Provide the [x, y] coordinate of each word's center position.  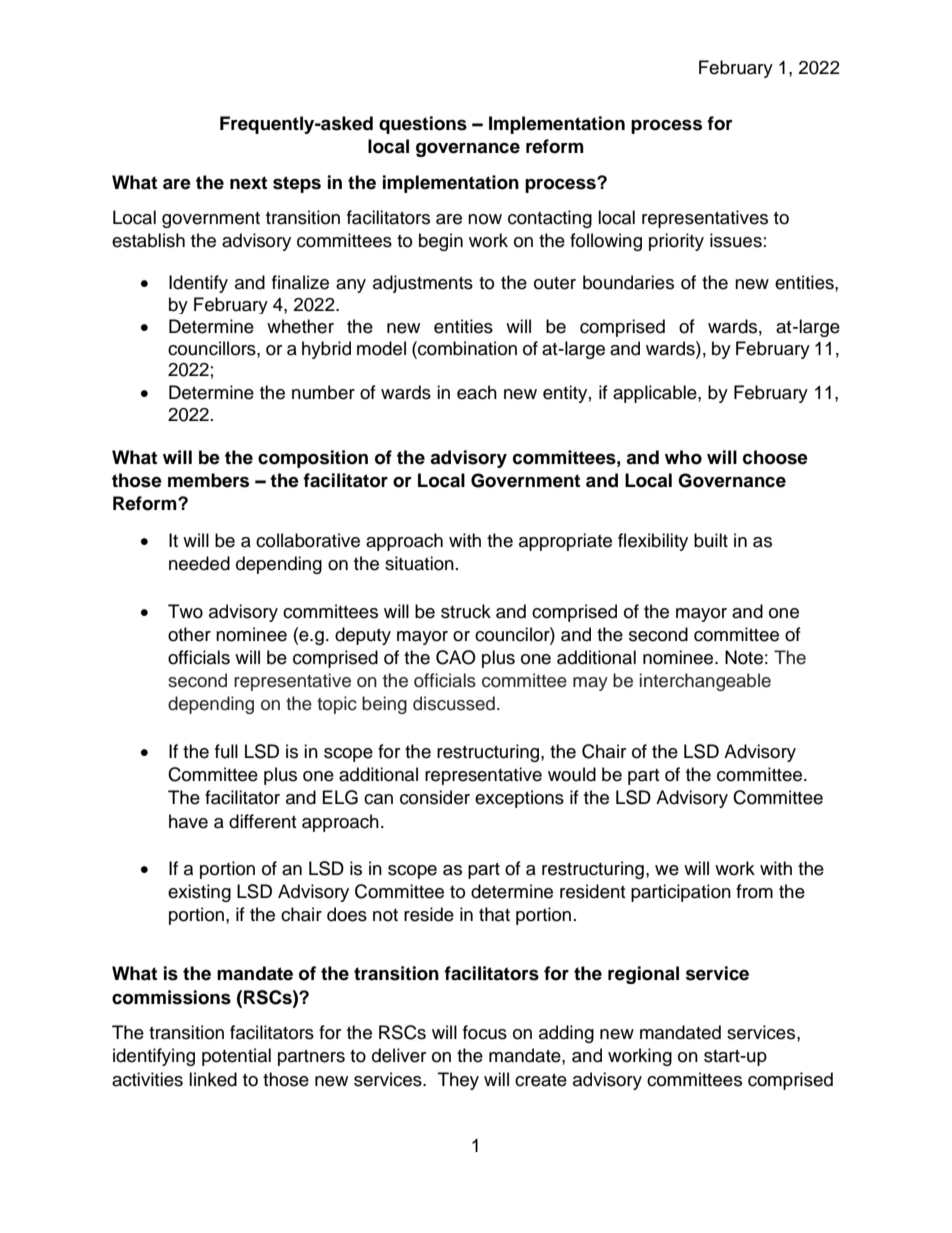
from [754, 891]
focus [485, 1032]
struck [466, 611]
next [248, 183]
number [323, 392]
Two [185, 611]
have [188, 821]
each [477, 392]
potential [236, 1057]
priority [676, 242]
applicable [656, 394]
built [711, 540]
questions [423, 125]
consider [435, 797]
